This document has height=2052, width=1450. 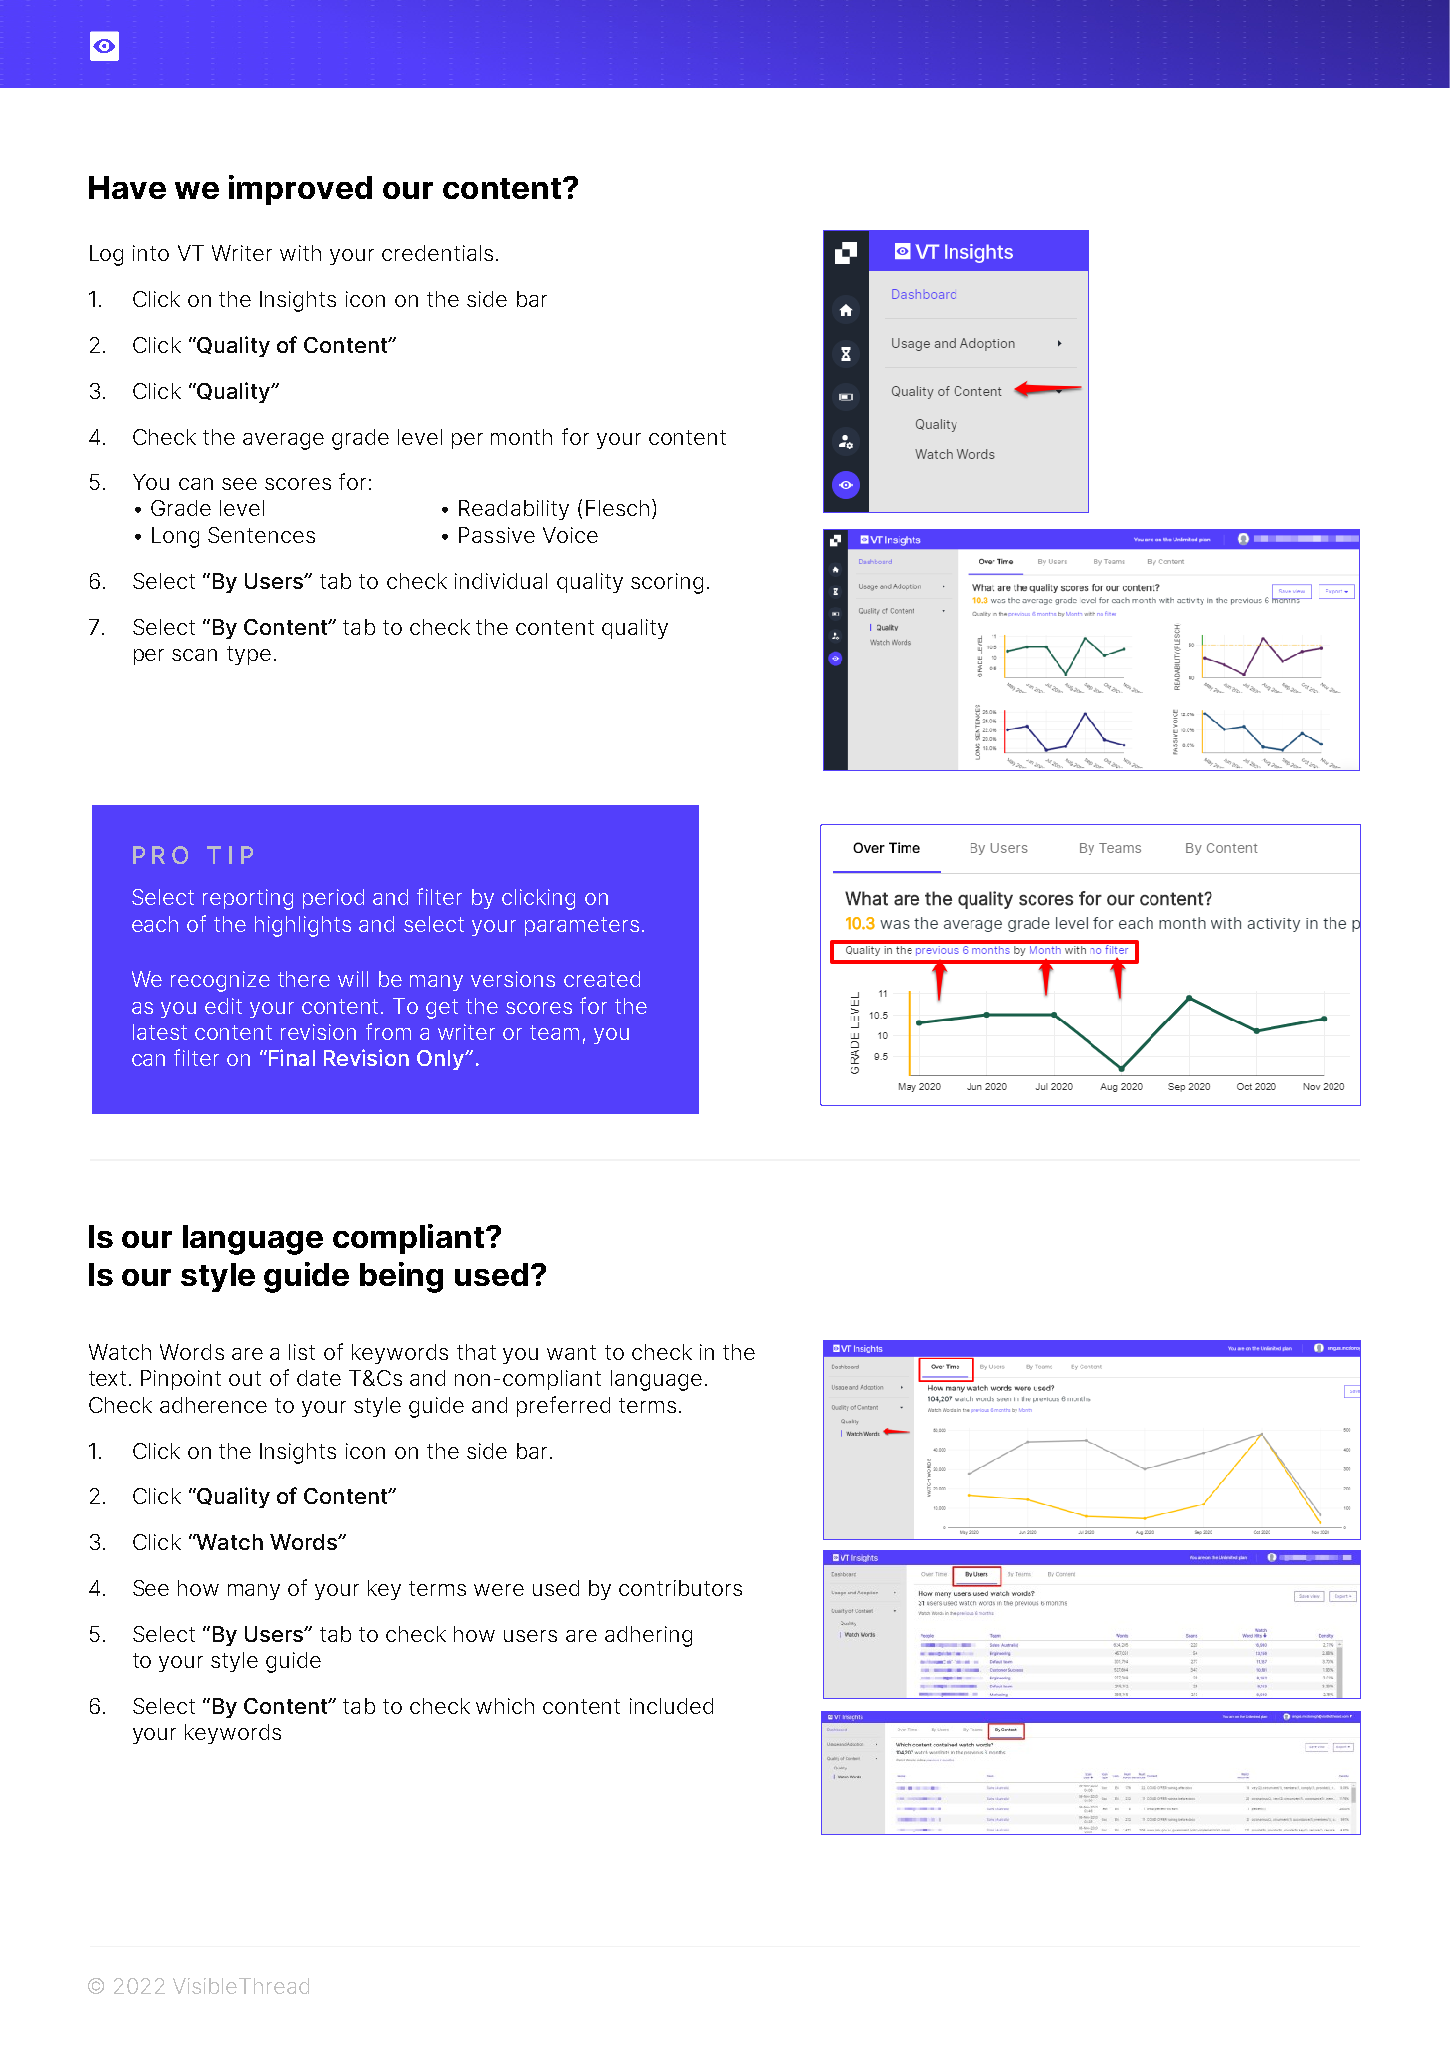 I want to click on month, so click(x=521, y=437).
